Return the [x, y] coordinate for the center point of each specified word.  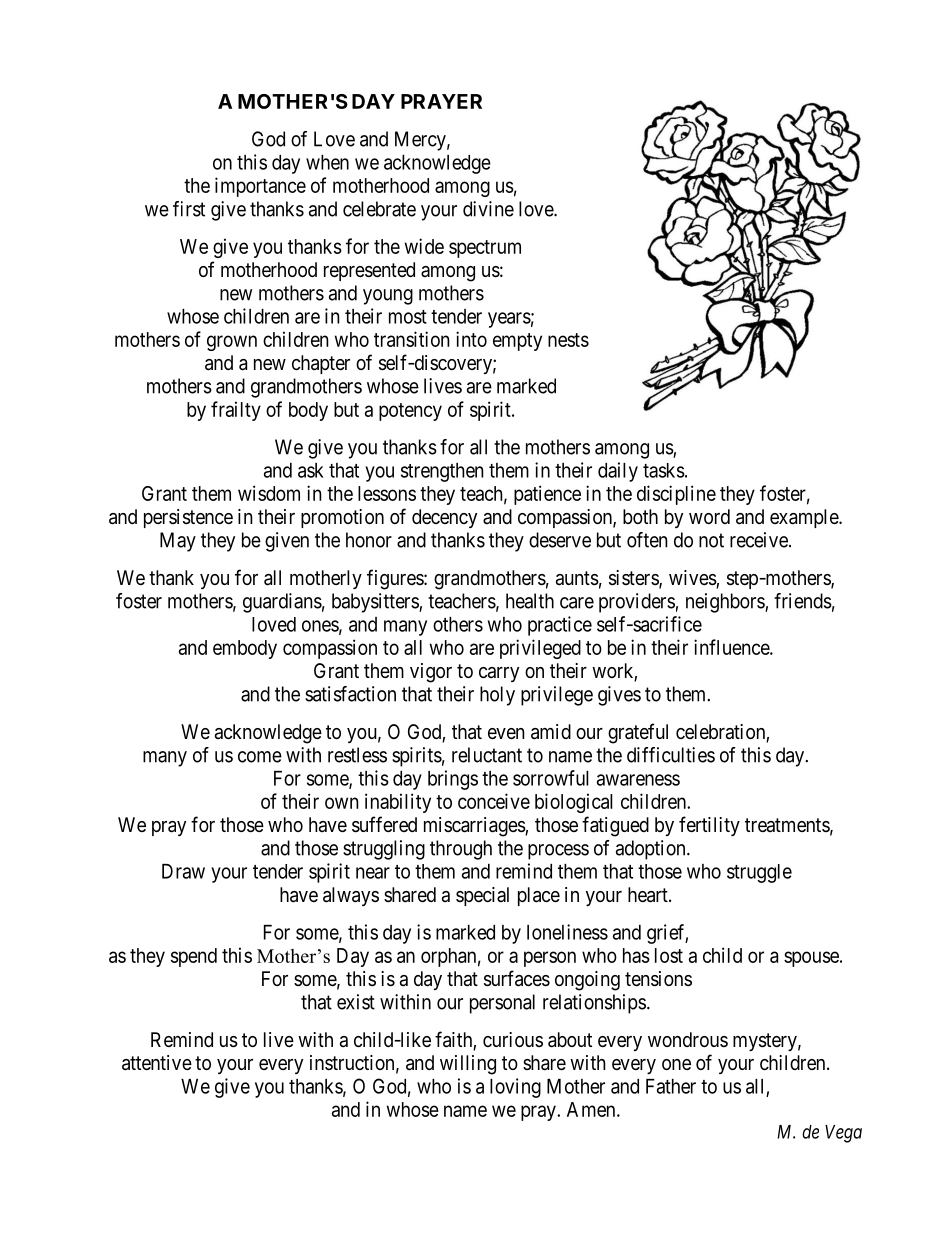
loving [515, 1088]
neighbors [726, 603]
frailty [236, 411]
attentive [157, 1063]
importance [260, 187]
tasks [664, 470]
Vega [843, 1134]
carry [499, 674]
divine [488, 209]
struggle [759, 873]
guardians [282, 603]
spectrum [485, 249]
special [482, 896]
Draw [183, 871]
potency [410, 412]
